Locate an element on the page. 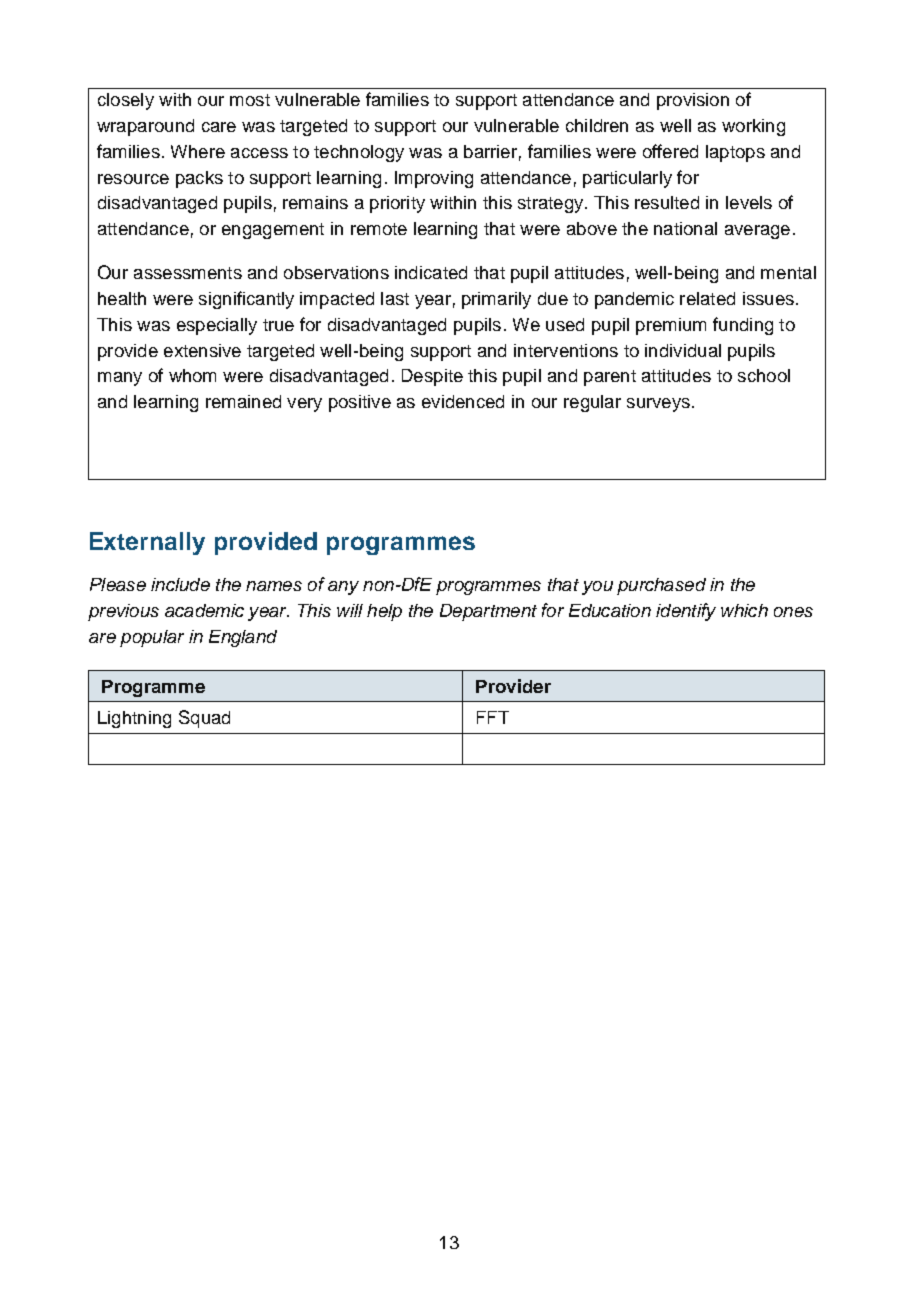 This document has width=924, height=1308. FFT is located at coordinates (493, 717).
